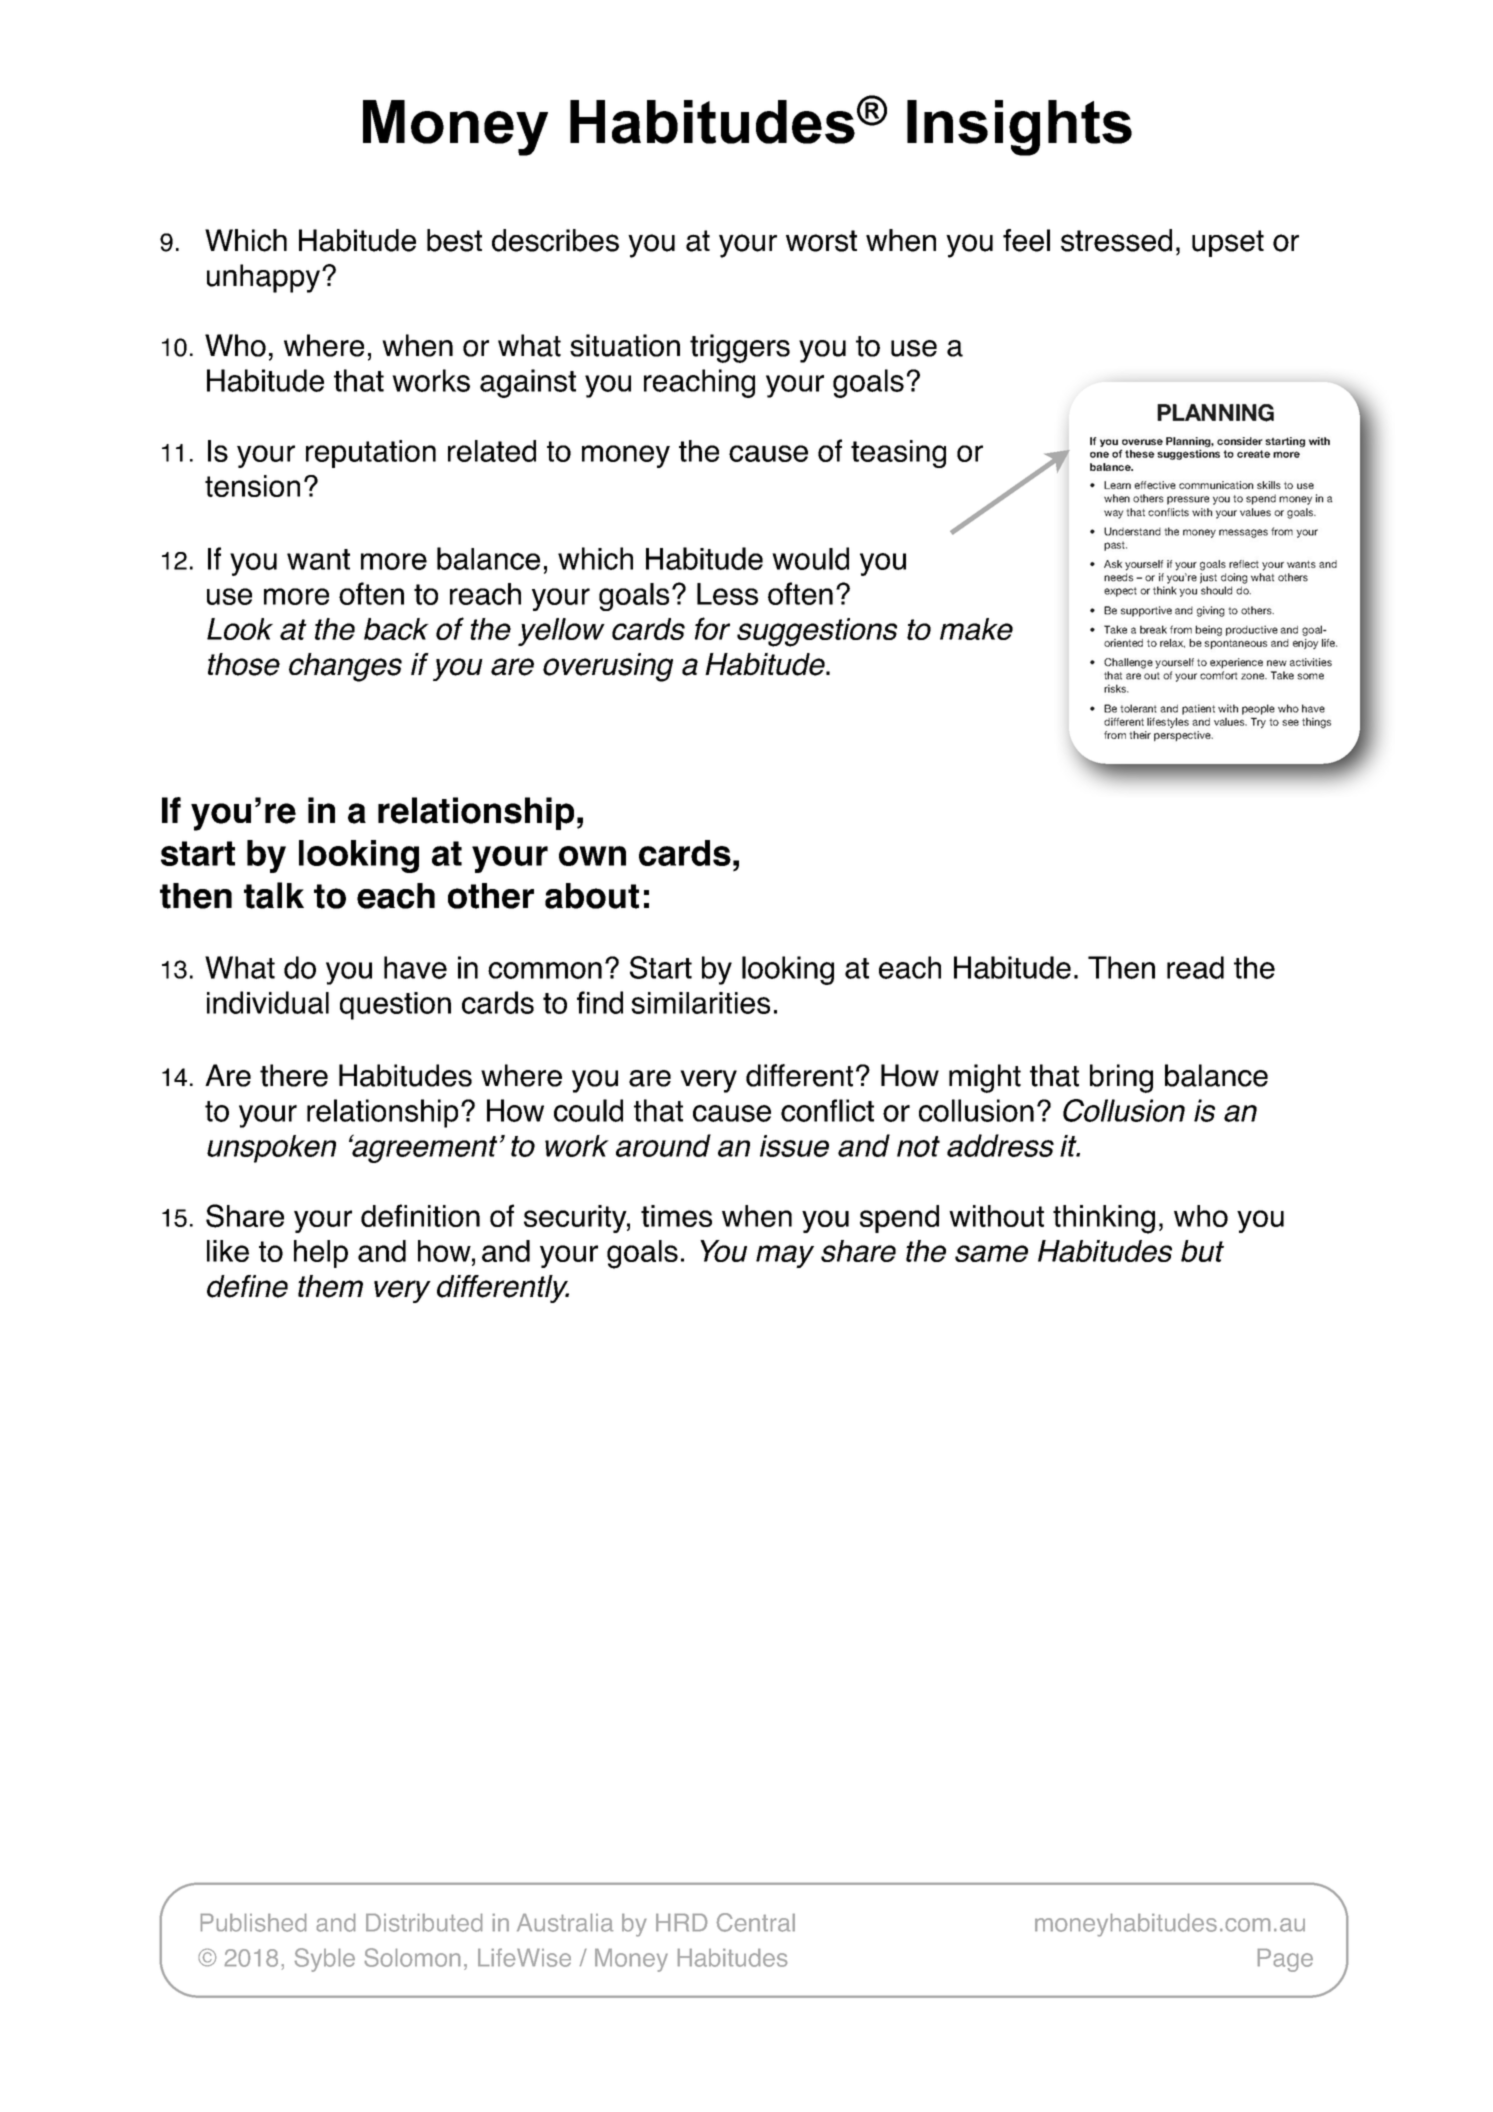 This document has height=2112, width=1493. What do you see at coordinates (424, 1922) in the document?
I see `Distributed` at bounding box center [424, 1922].
